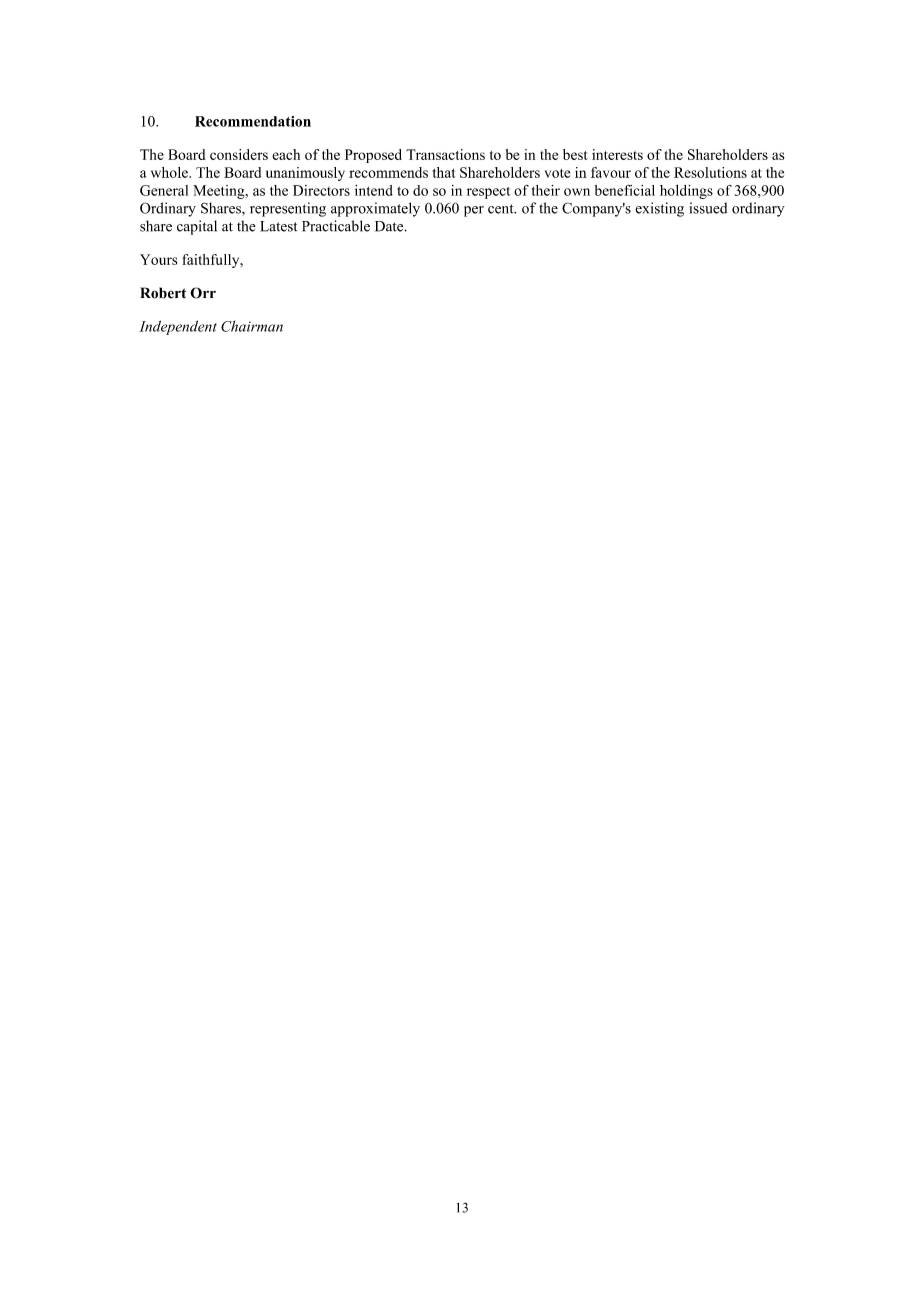 The width and height of the image is (924, 1308). Describe the element at coordinates (659, 209) in the image. I see `existing` at that location.
